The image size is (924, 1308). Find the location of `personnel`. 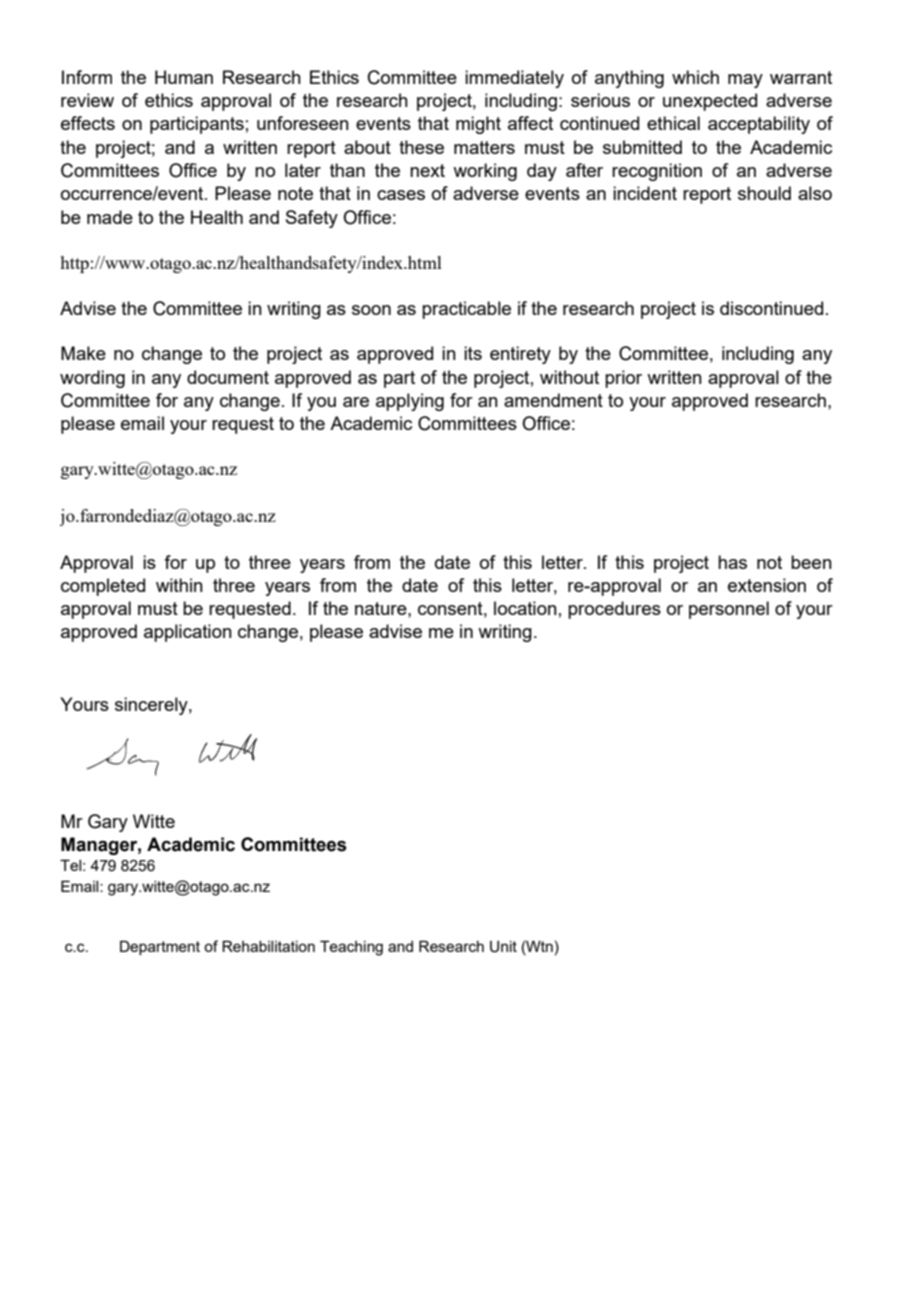

personnel is located at coordinates (729, 610).
